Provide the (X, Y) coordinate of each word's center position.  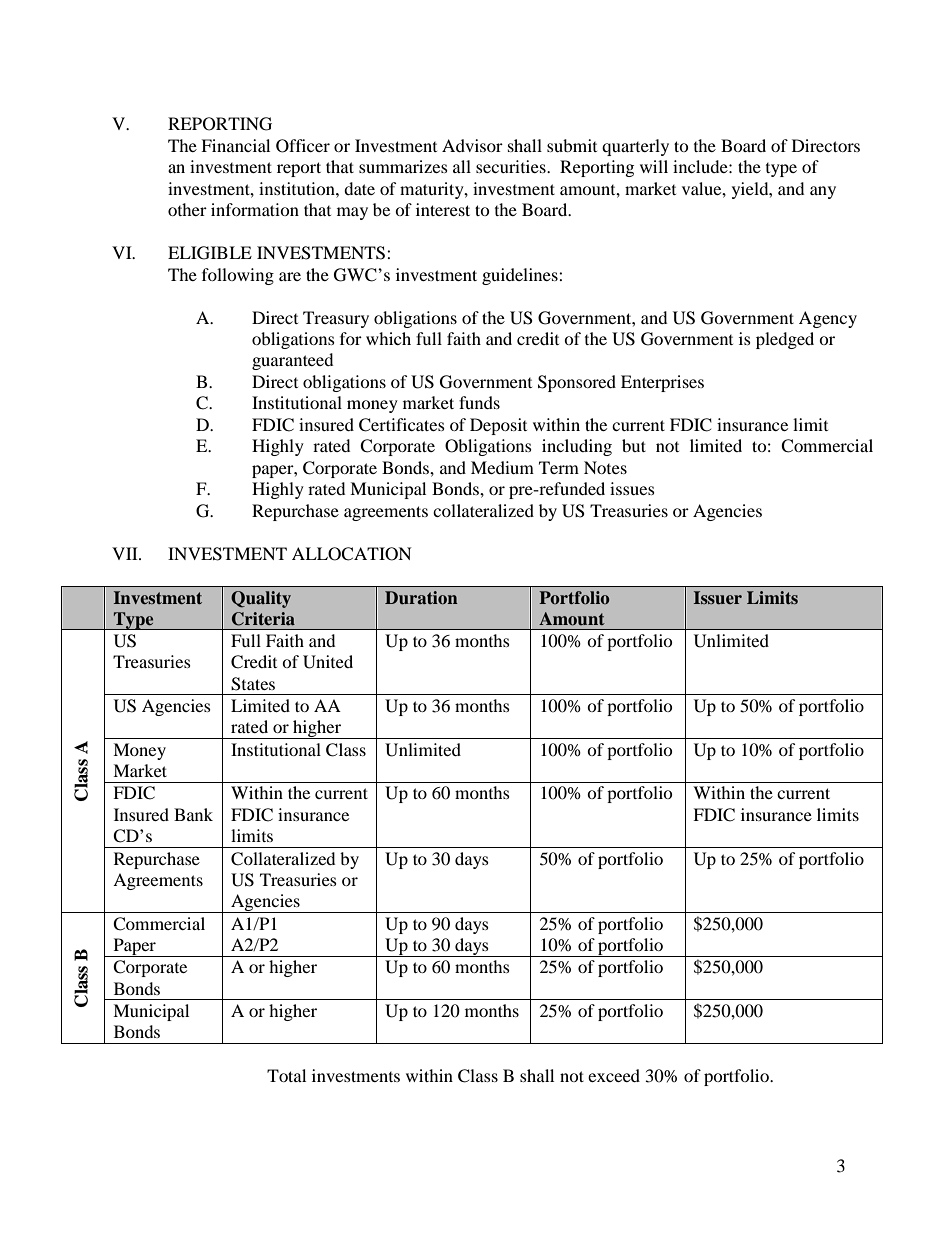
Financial (235, 145)
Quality (261, 599)
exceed (614, 1075)
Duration (421, 598)
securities (512, 166)
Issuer (718, 597)
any (823, 192)
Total (286, 1075)
